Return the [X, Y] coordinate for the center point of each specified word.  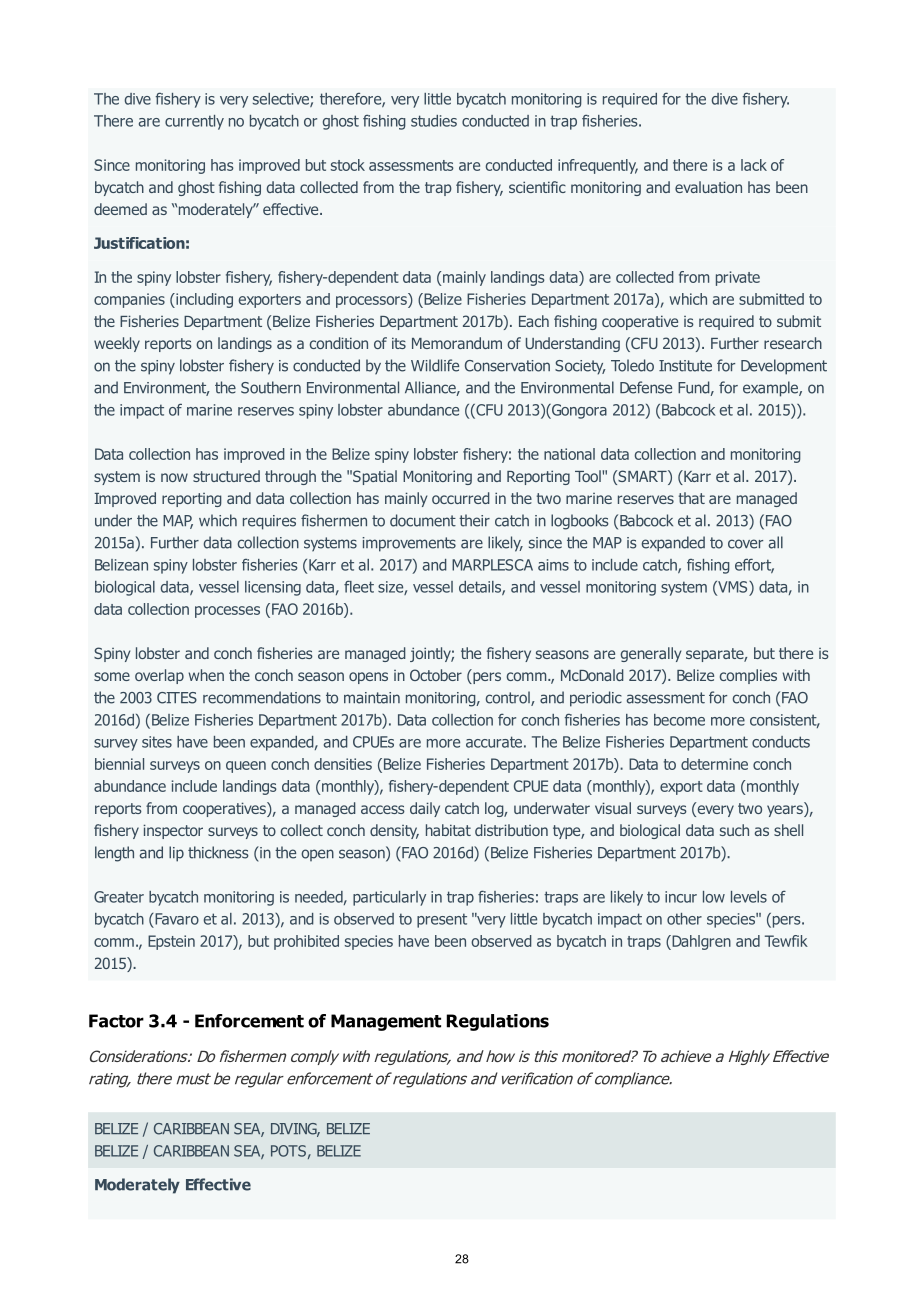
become [679, 720]
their [474, 520]
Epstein [171, 942]
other [684, 919]
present [442, 920]
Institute [685, 366]
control [509, 698]
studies [434, 121]
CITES [177, 698]
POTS [288, 1151]
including [203, 300]
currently [194, 122]
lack [754, 165]
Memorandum [457, 343]
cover [745, 544]
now [174, 477]
